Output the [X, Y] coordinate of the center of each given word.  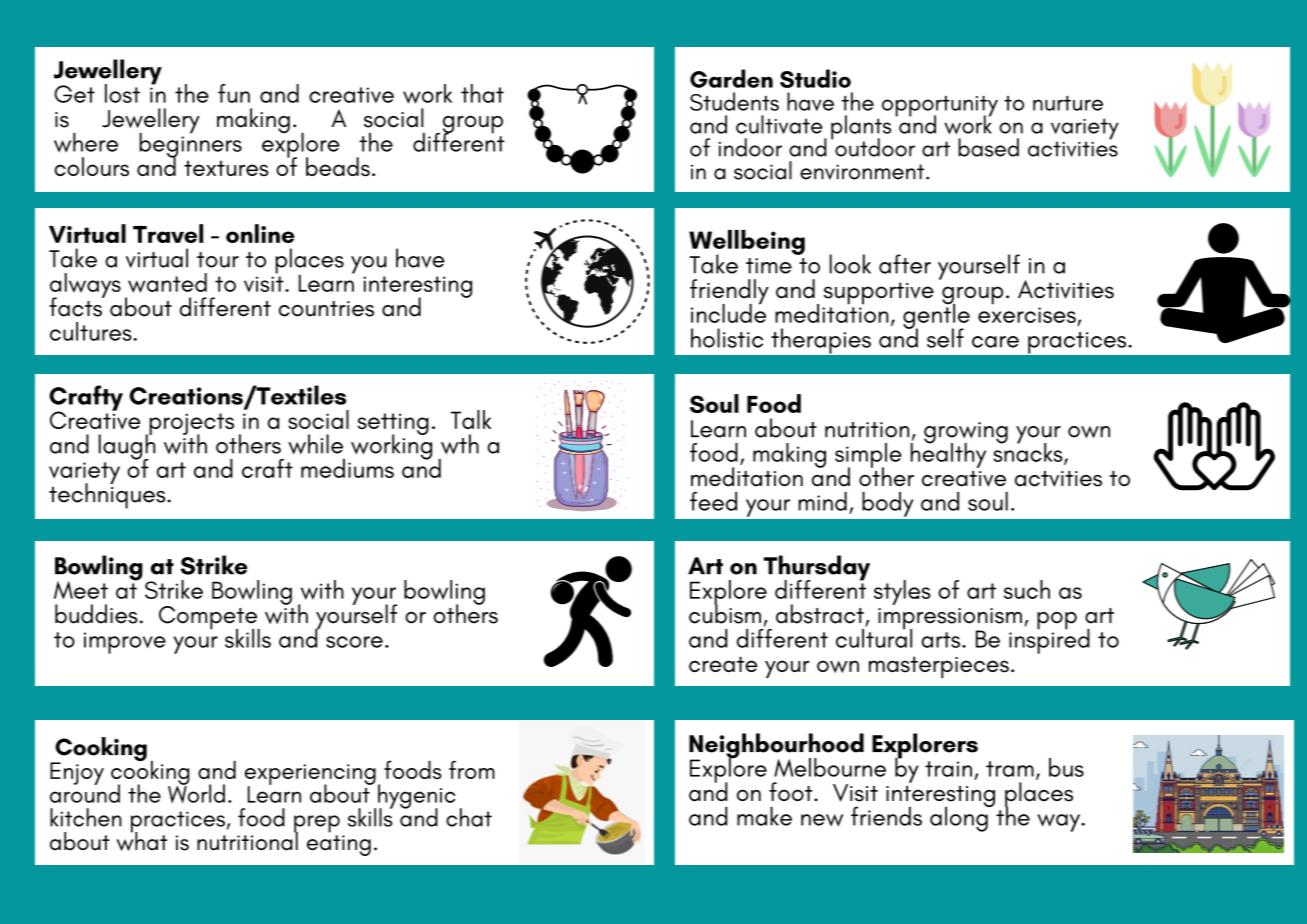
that [482, 93]
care [995, 342]
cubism [725, 613]
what [141, 840]
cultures [92, 331]
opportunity [940, 107]
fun [234, 93]
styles [902, 592]
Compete [209, 619]
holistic [727, 338]
